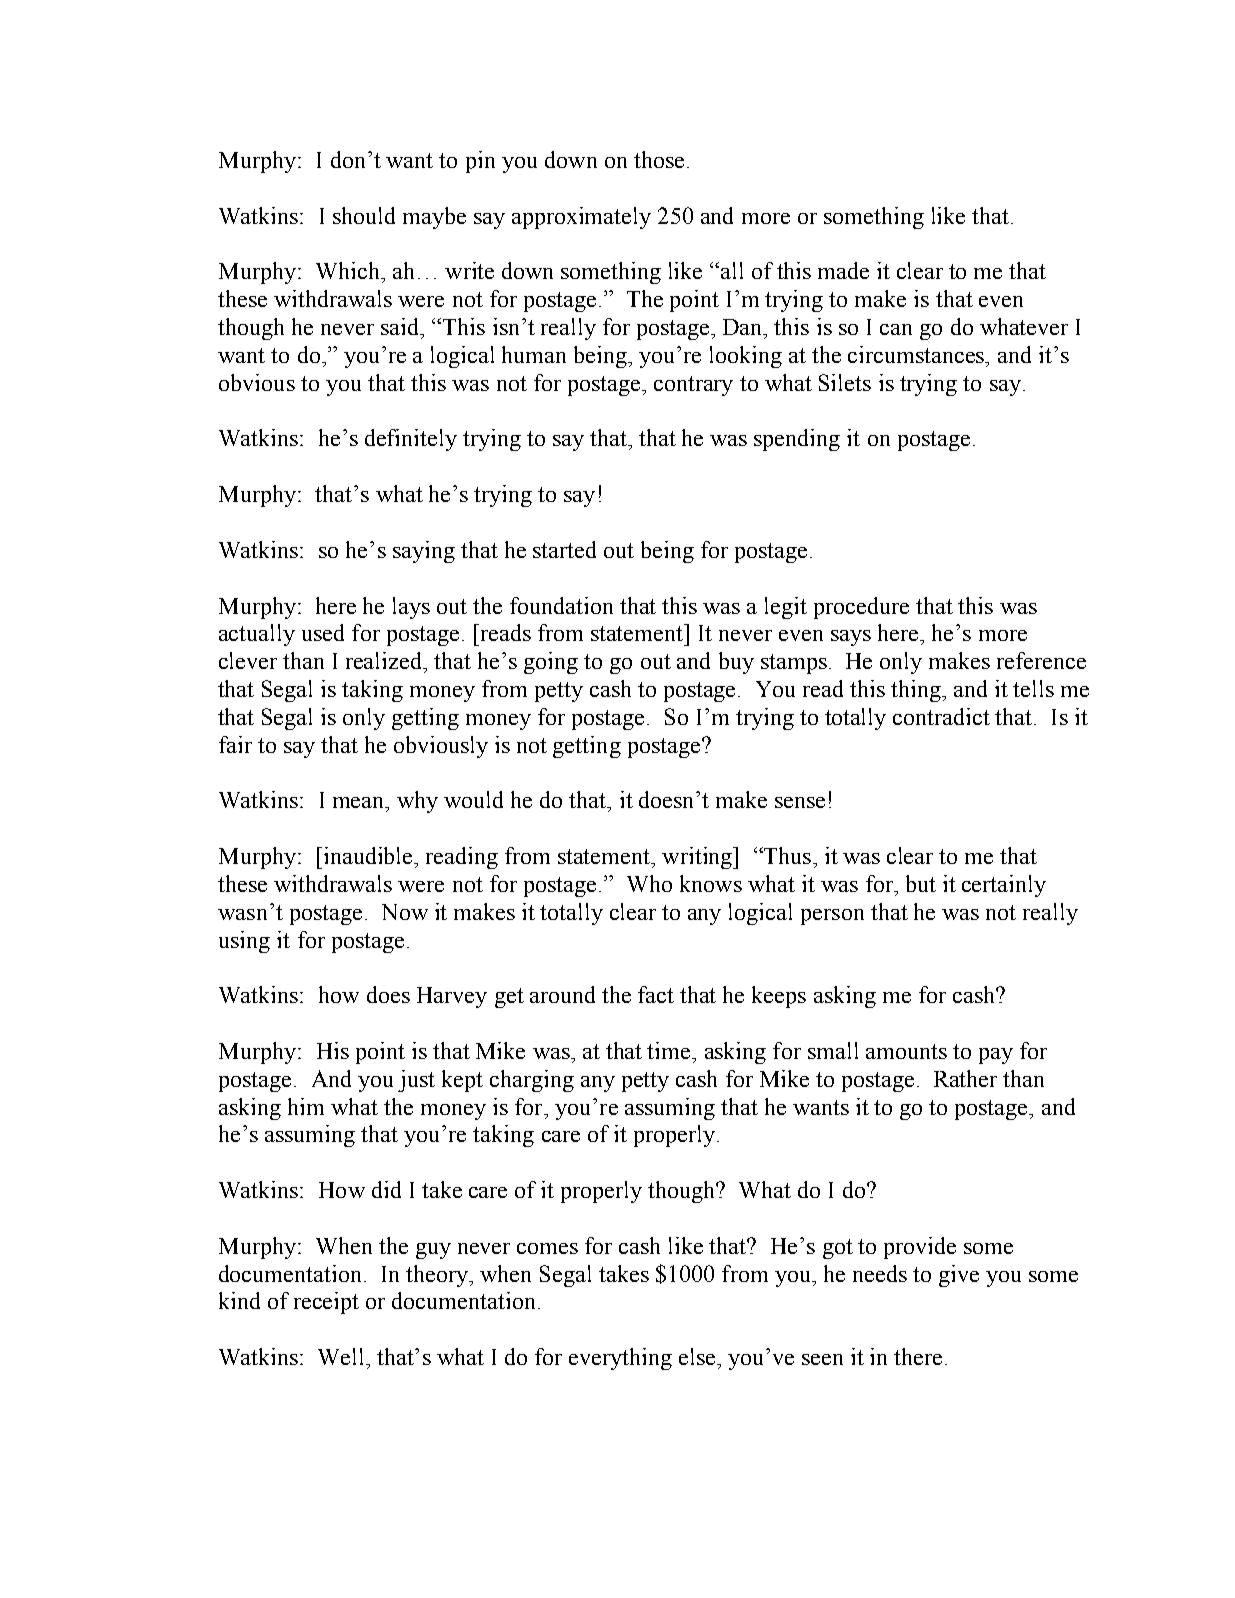  I want to click on started, so click(564, 549).
